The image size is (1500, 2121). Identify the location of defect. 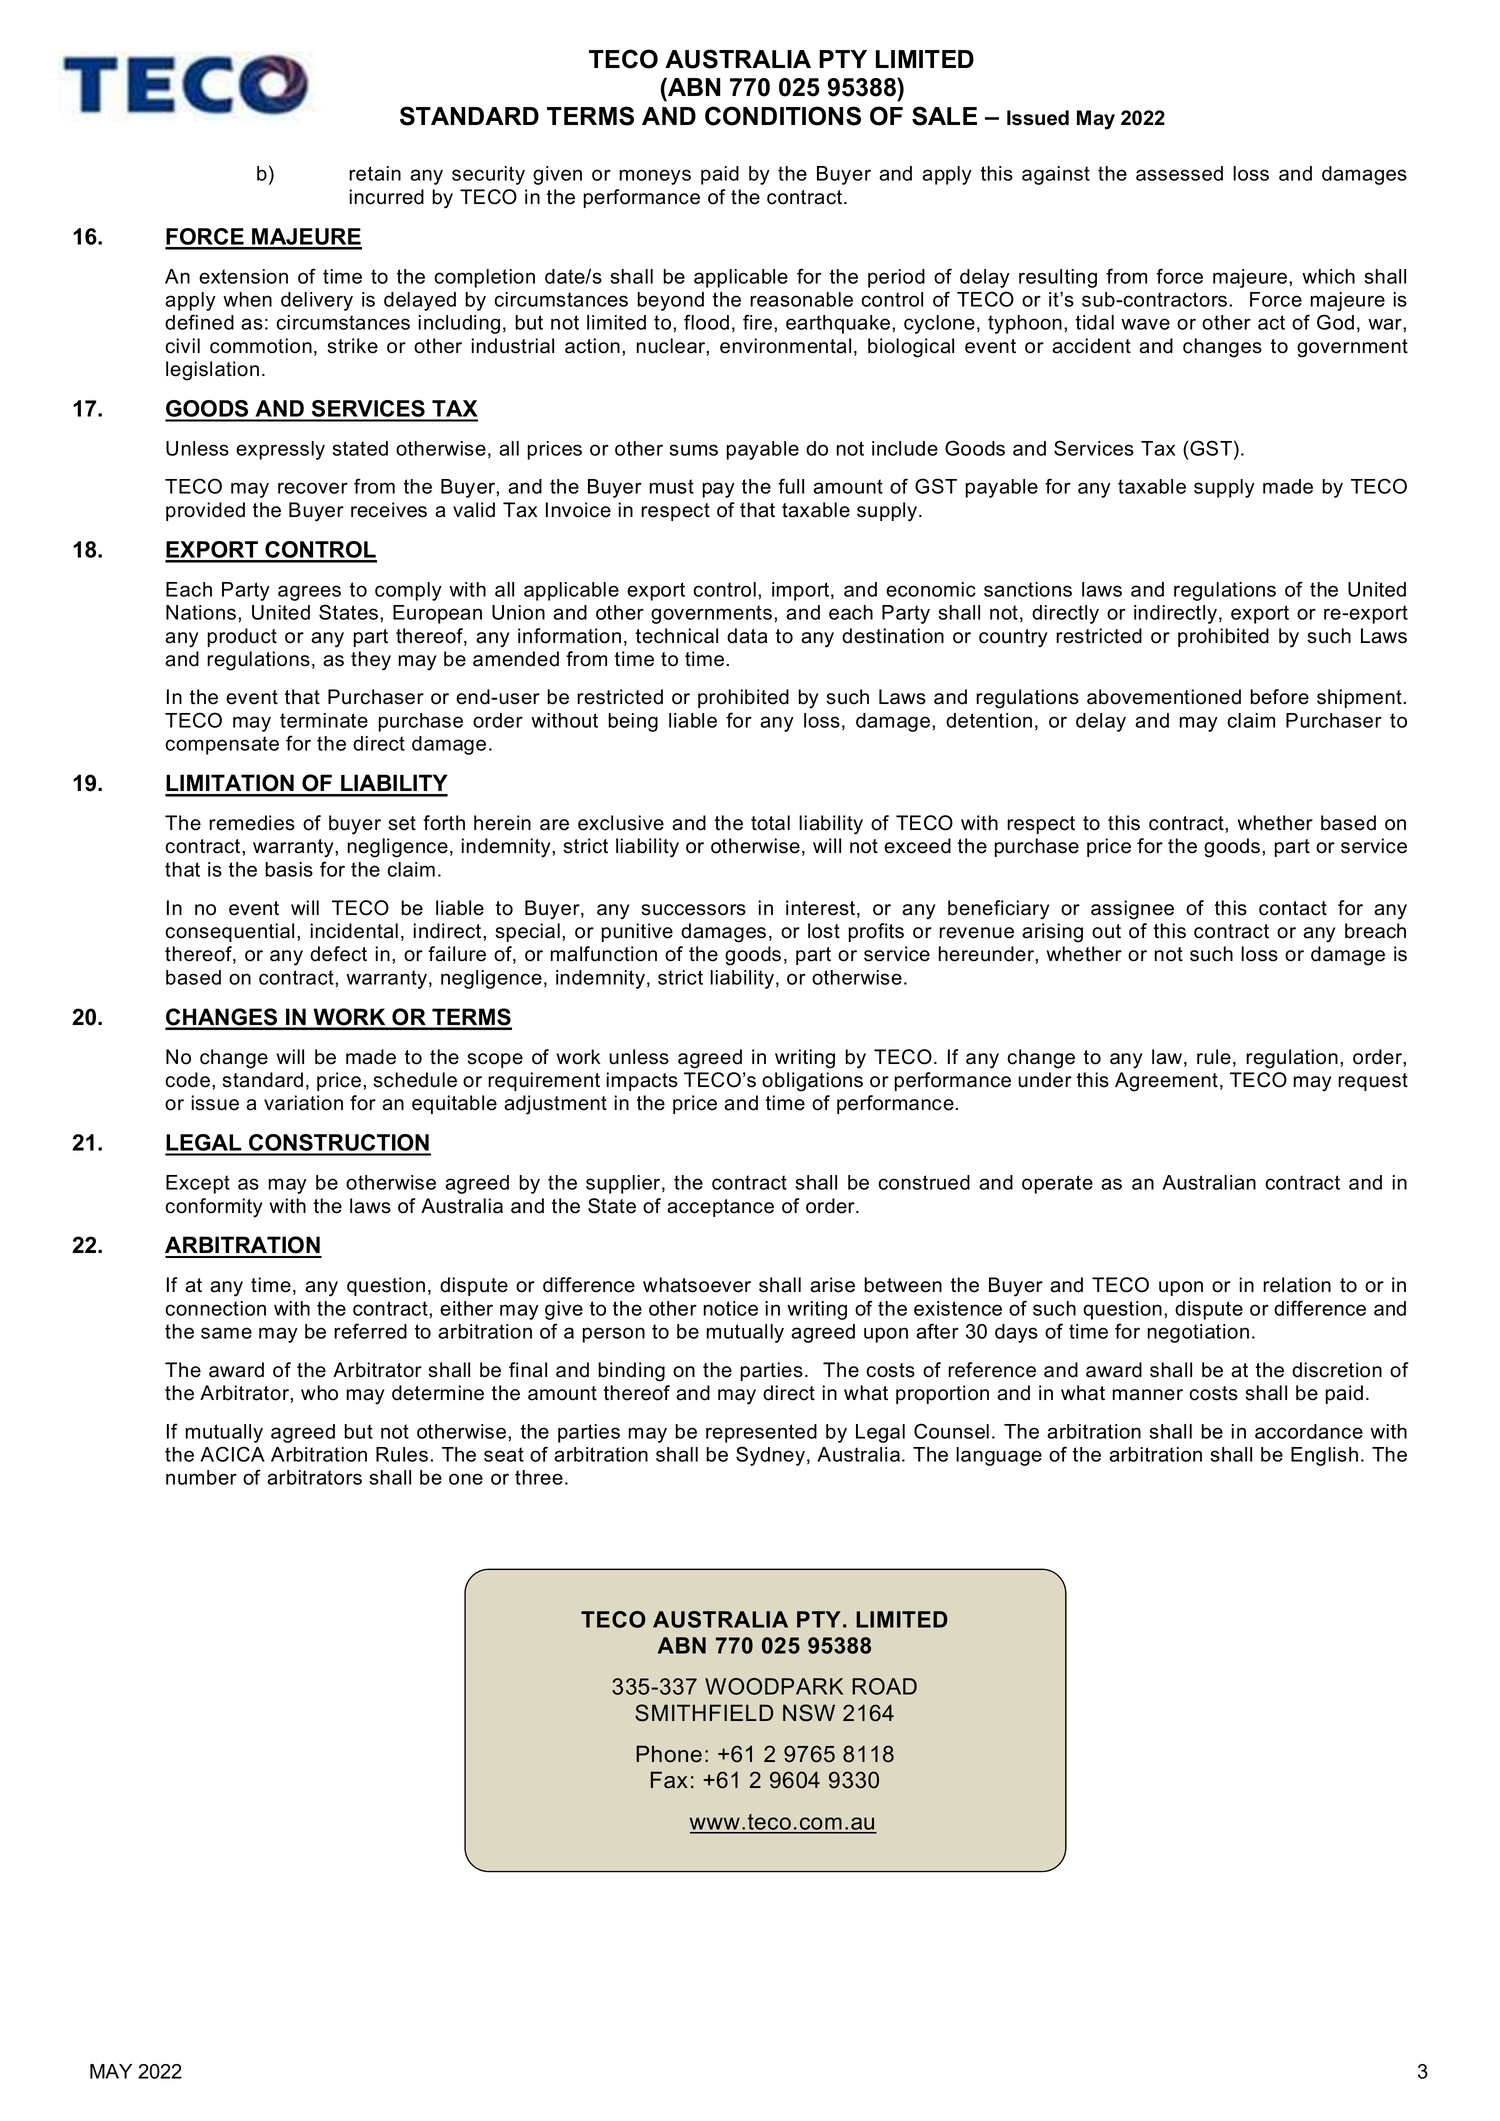
(338, 954).
